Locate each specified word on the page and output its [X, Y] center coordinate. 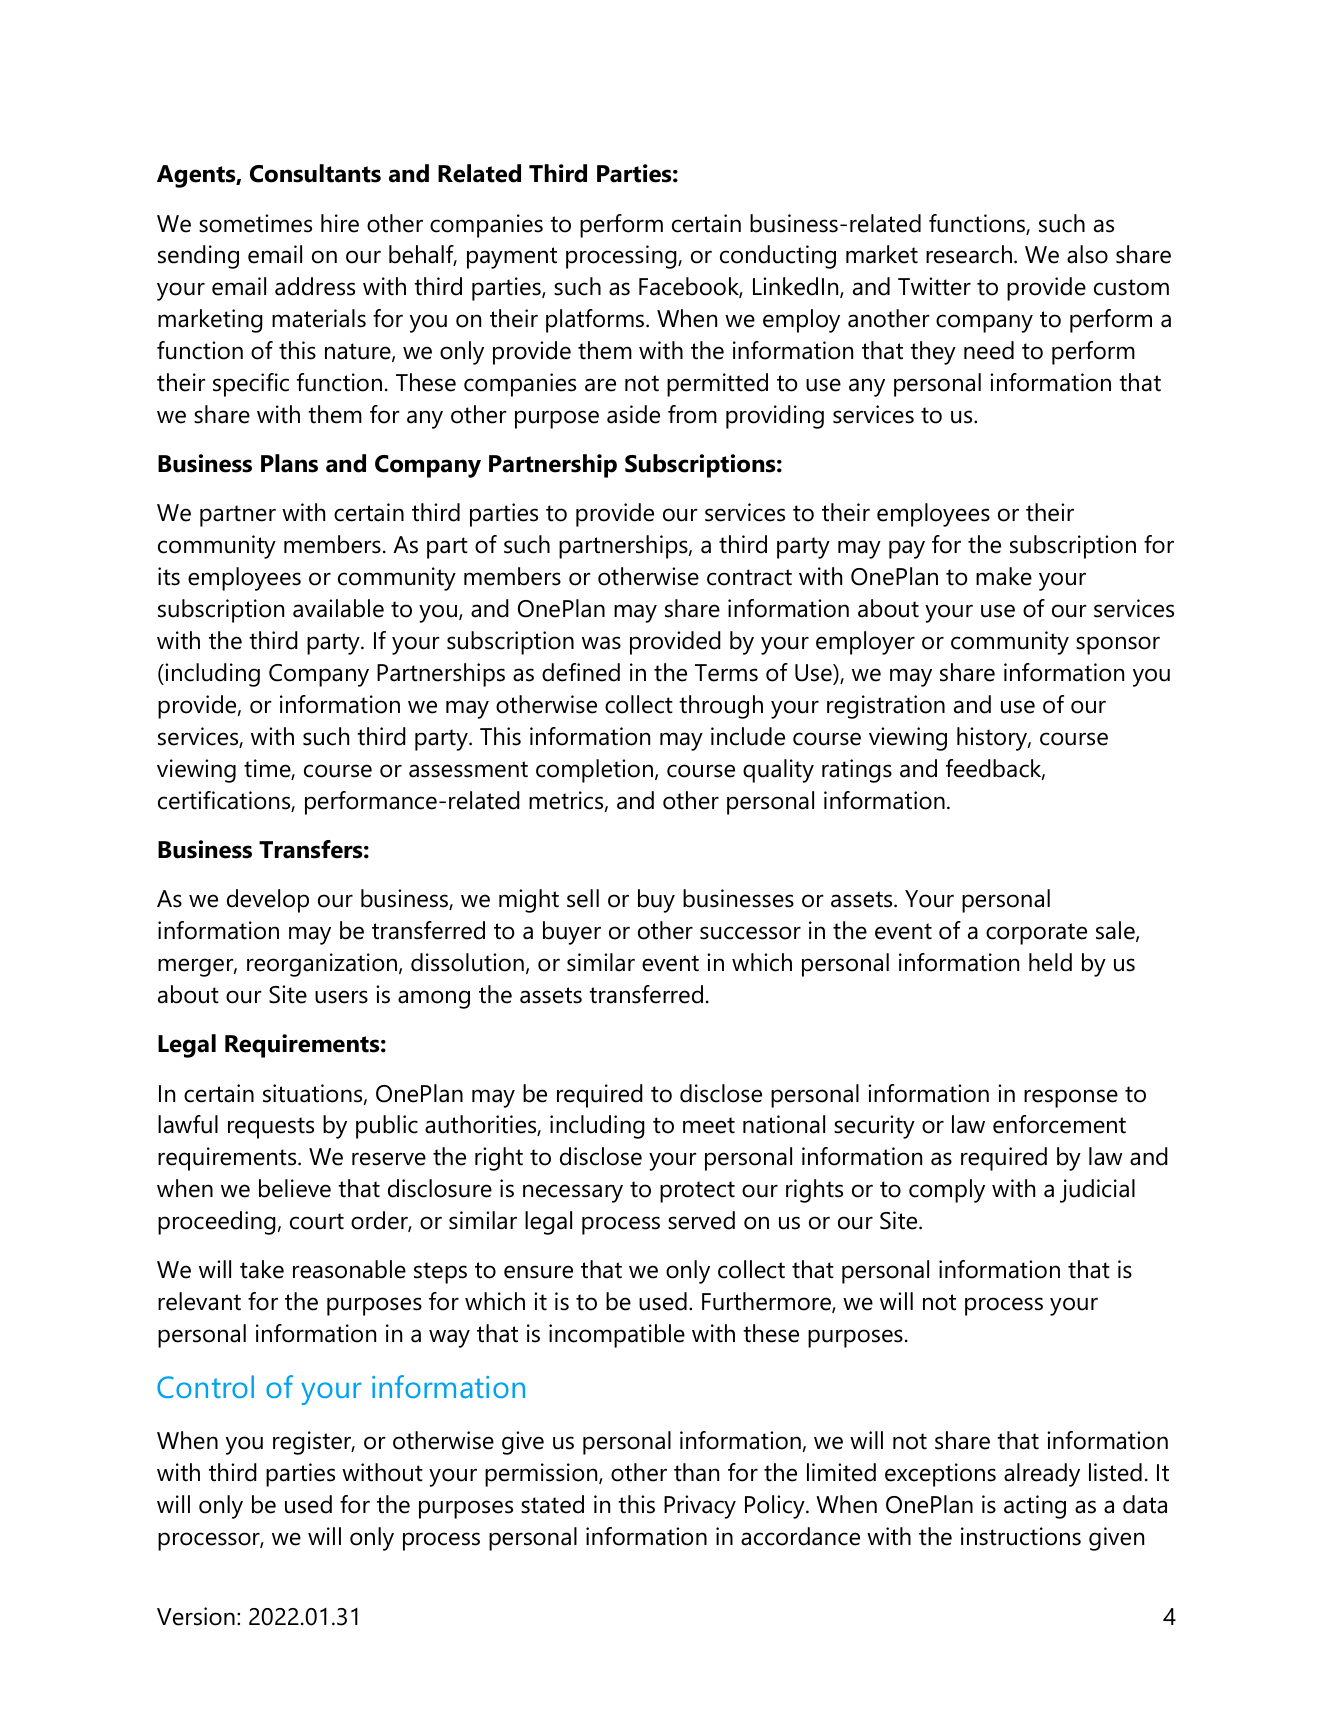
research [969, 254]
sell [583, 898]
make [1004, 576]
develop [268, 901]
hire [340, 223]
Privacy [700, 1507]
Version [196, 1616]
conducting [778, 257]
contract [749, 577]
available [338, 608]
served [701, 1220]
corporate [1036, 934]
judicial [1097, 1191]
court [317, 1221]
